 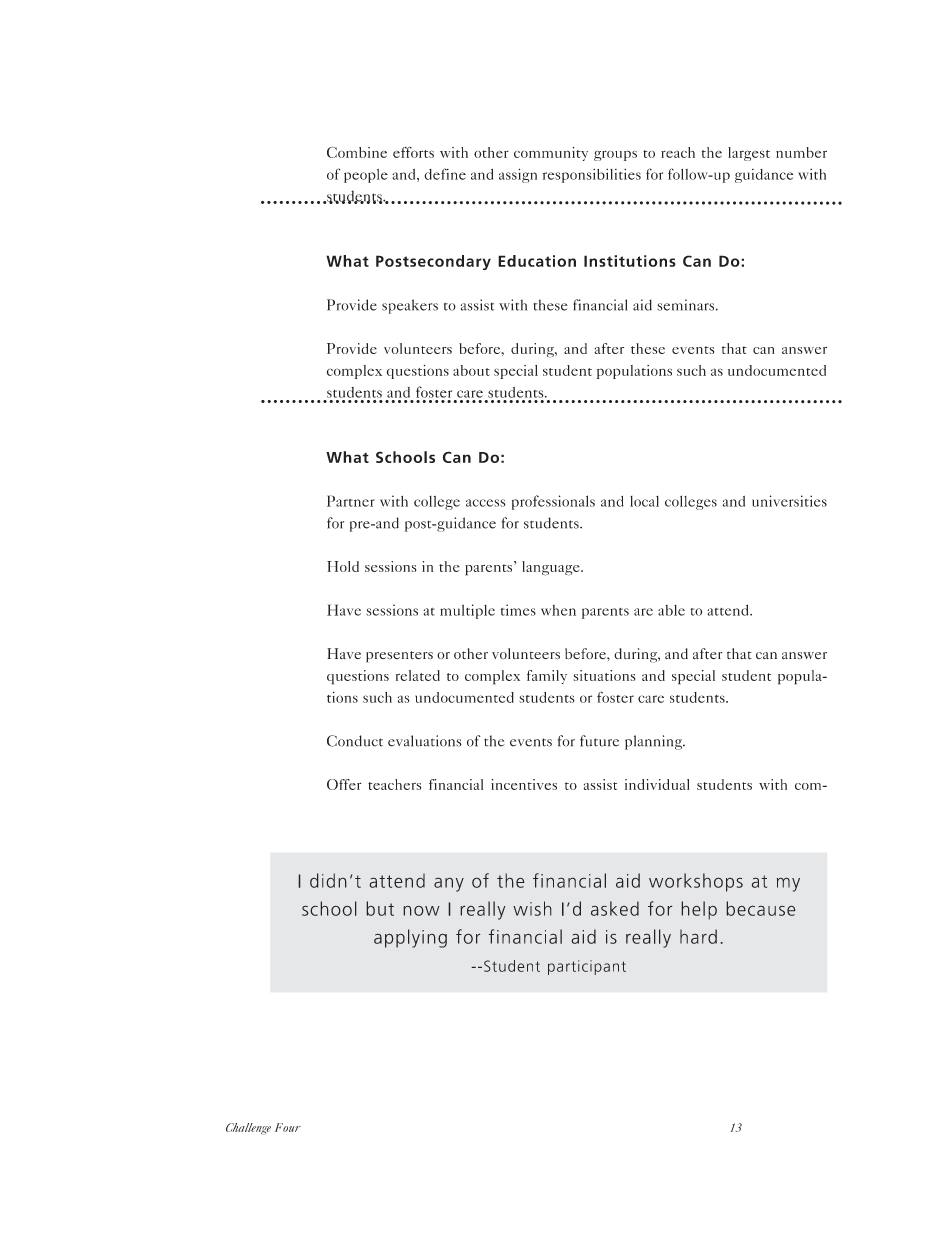 What do you see at coordinates (351, 501) in the page?
I see `Partner` at bounding box center [351, 501].
